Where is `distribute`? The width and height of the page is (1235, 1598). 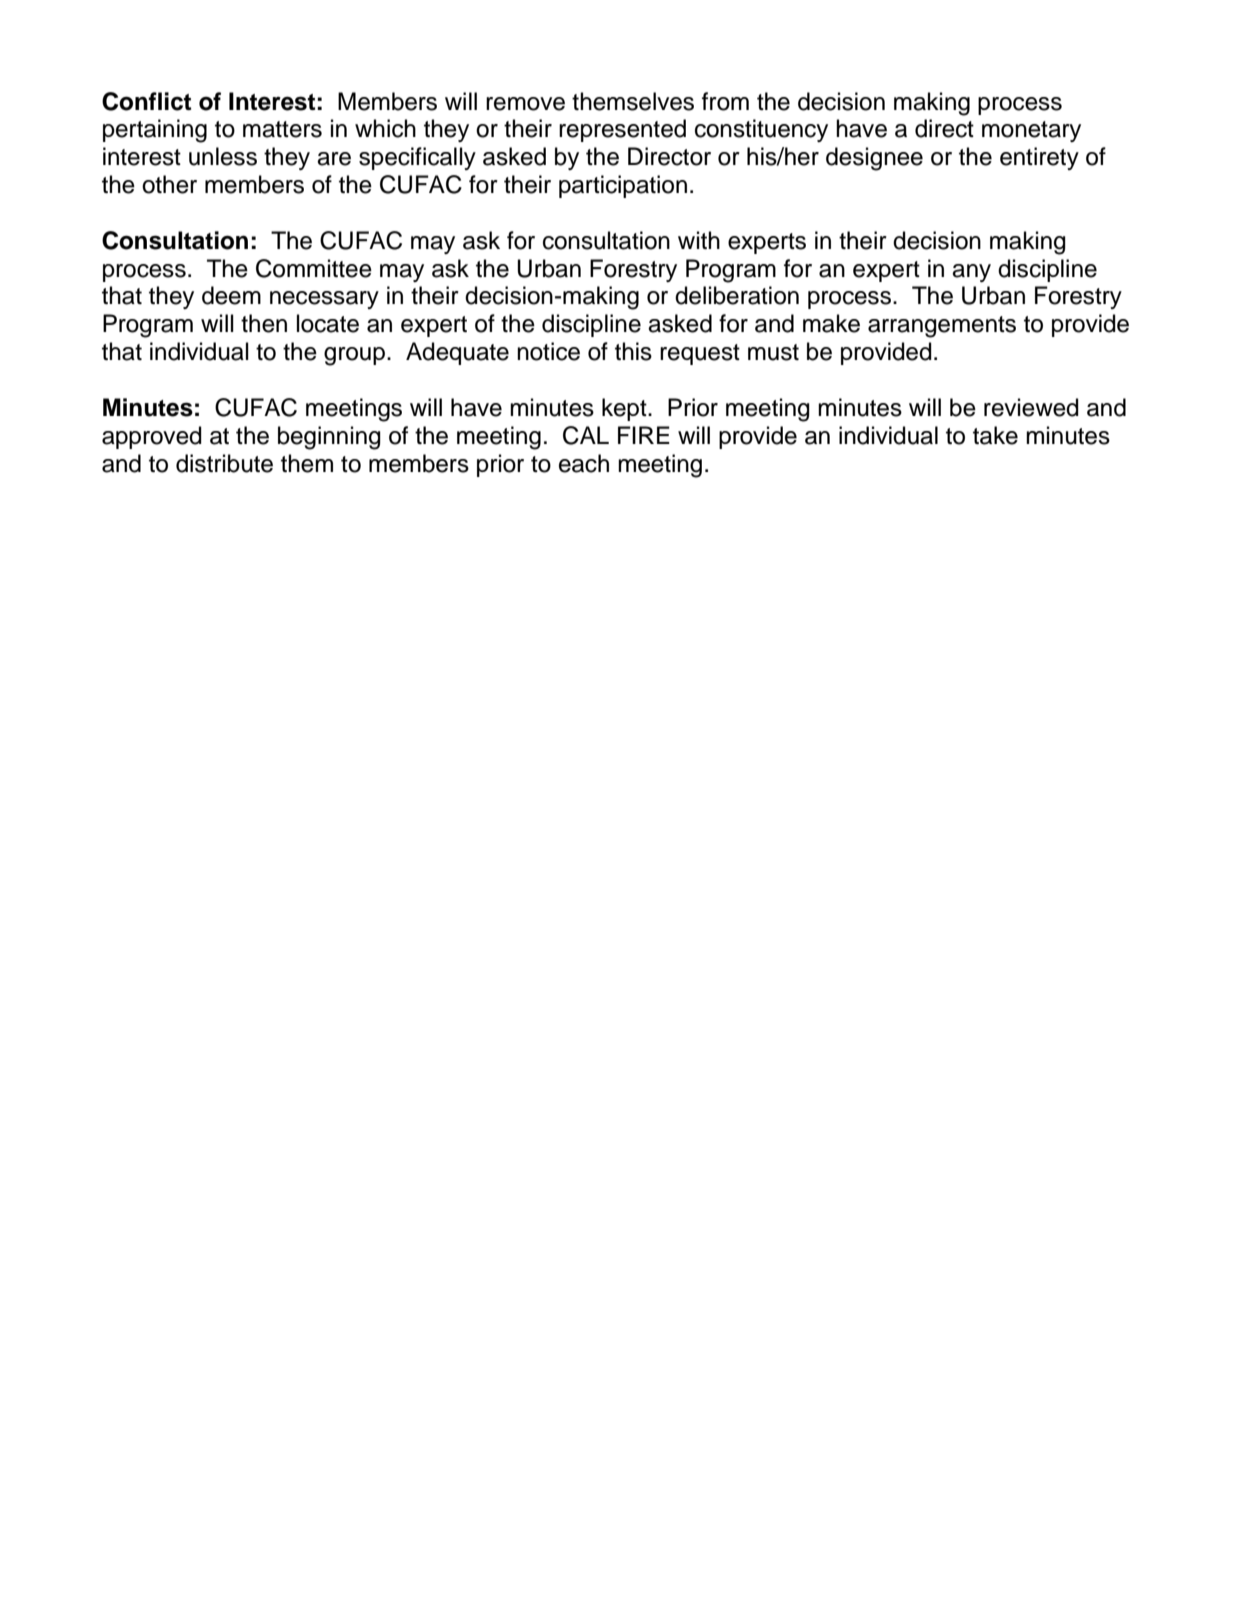
distribute is located at coordinates (224, 463).
